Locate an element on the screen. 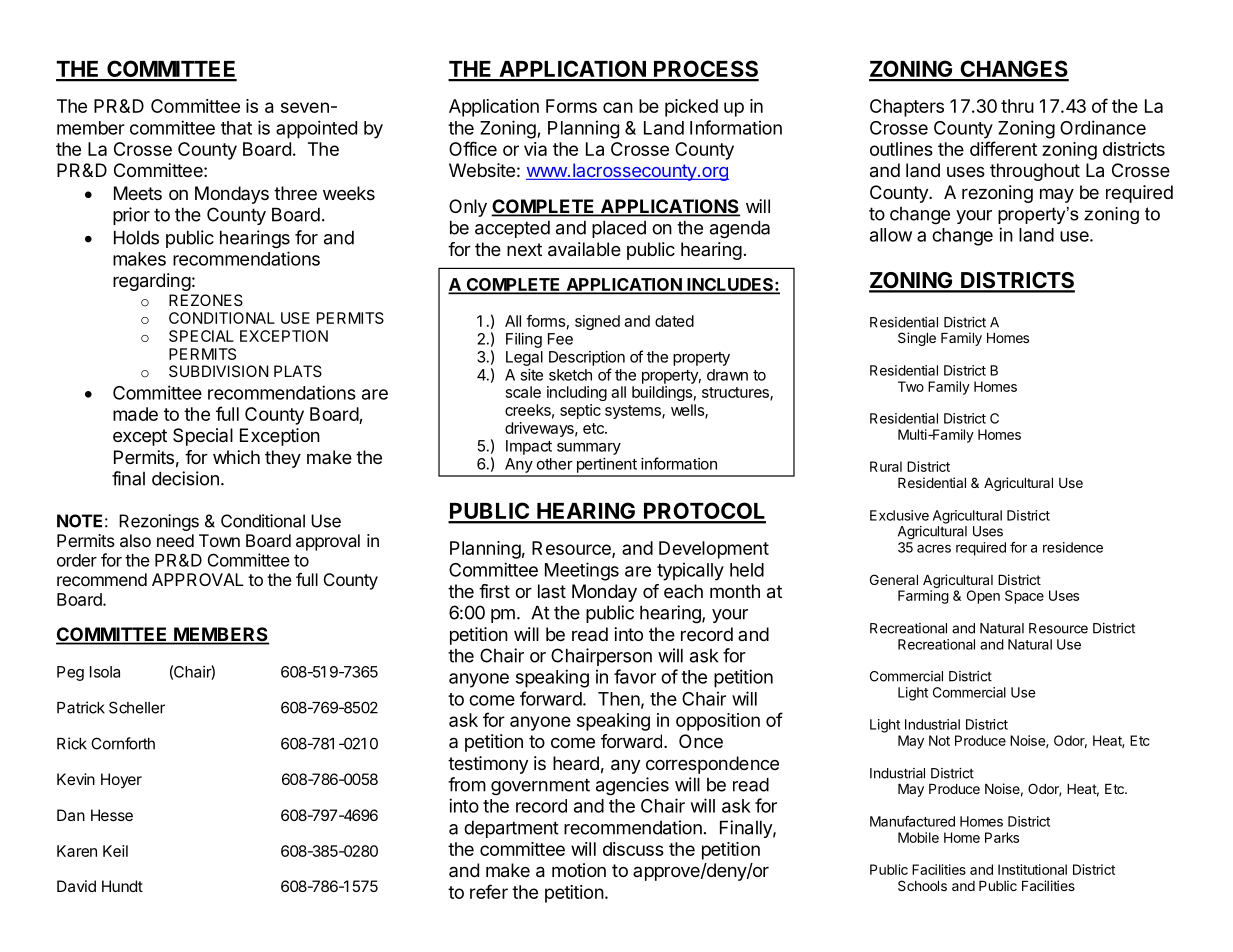 Image resolution: width=1233 pixels, height=952 pixels. made is located at coordinates (135, 414).
